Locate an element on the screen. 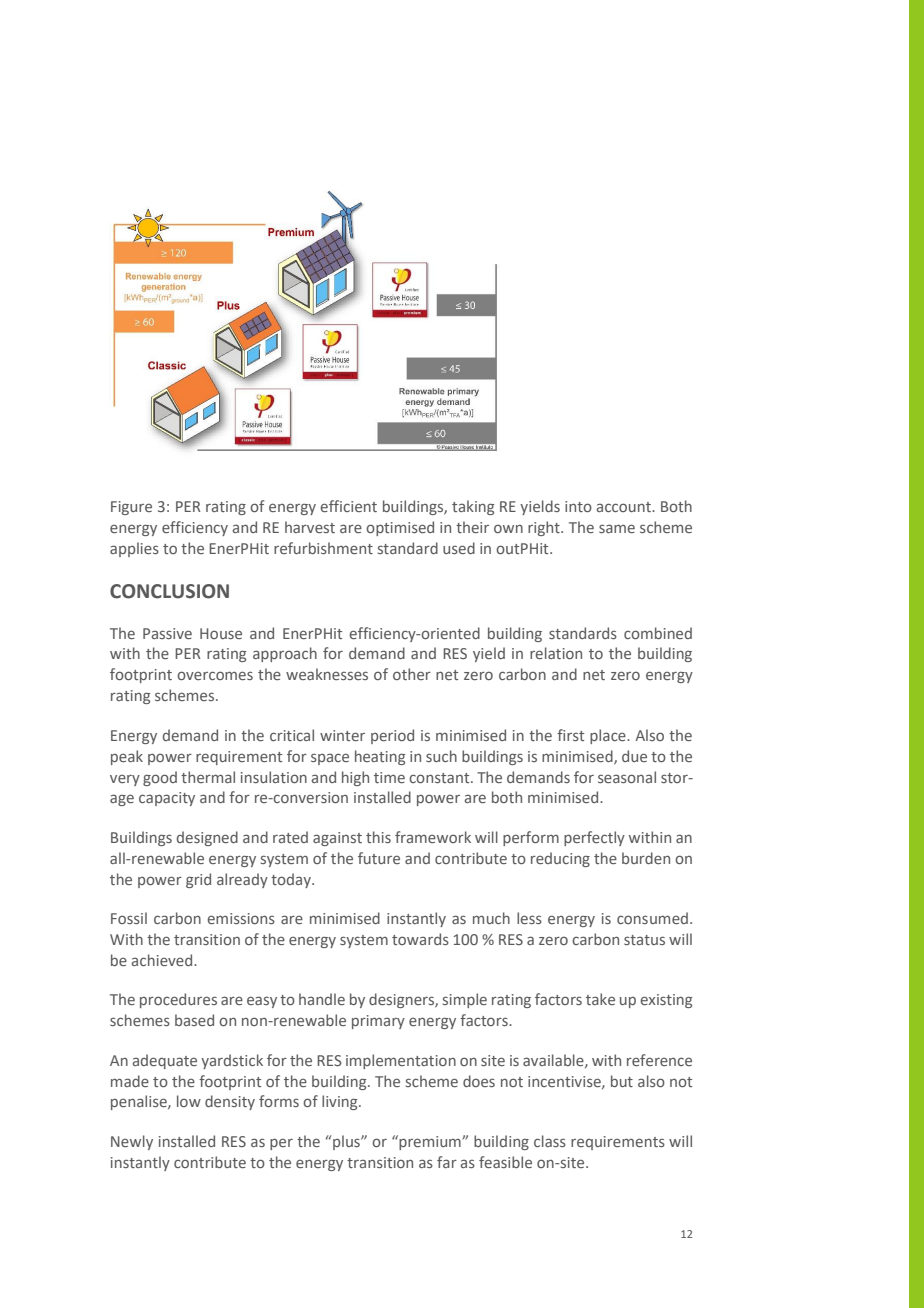 Image resolution: width=924 pixels, height=1308 pixels. status is located at coordinates (644, 940).
